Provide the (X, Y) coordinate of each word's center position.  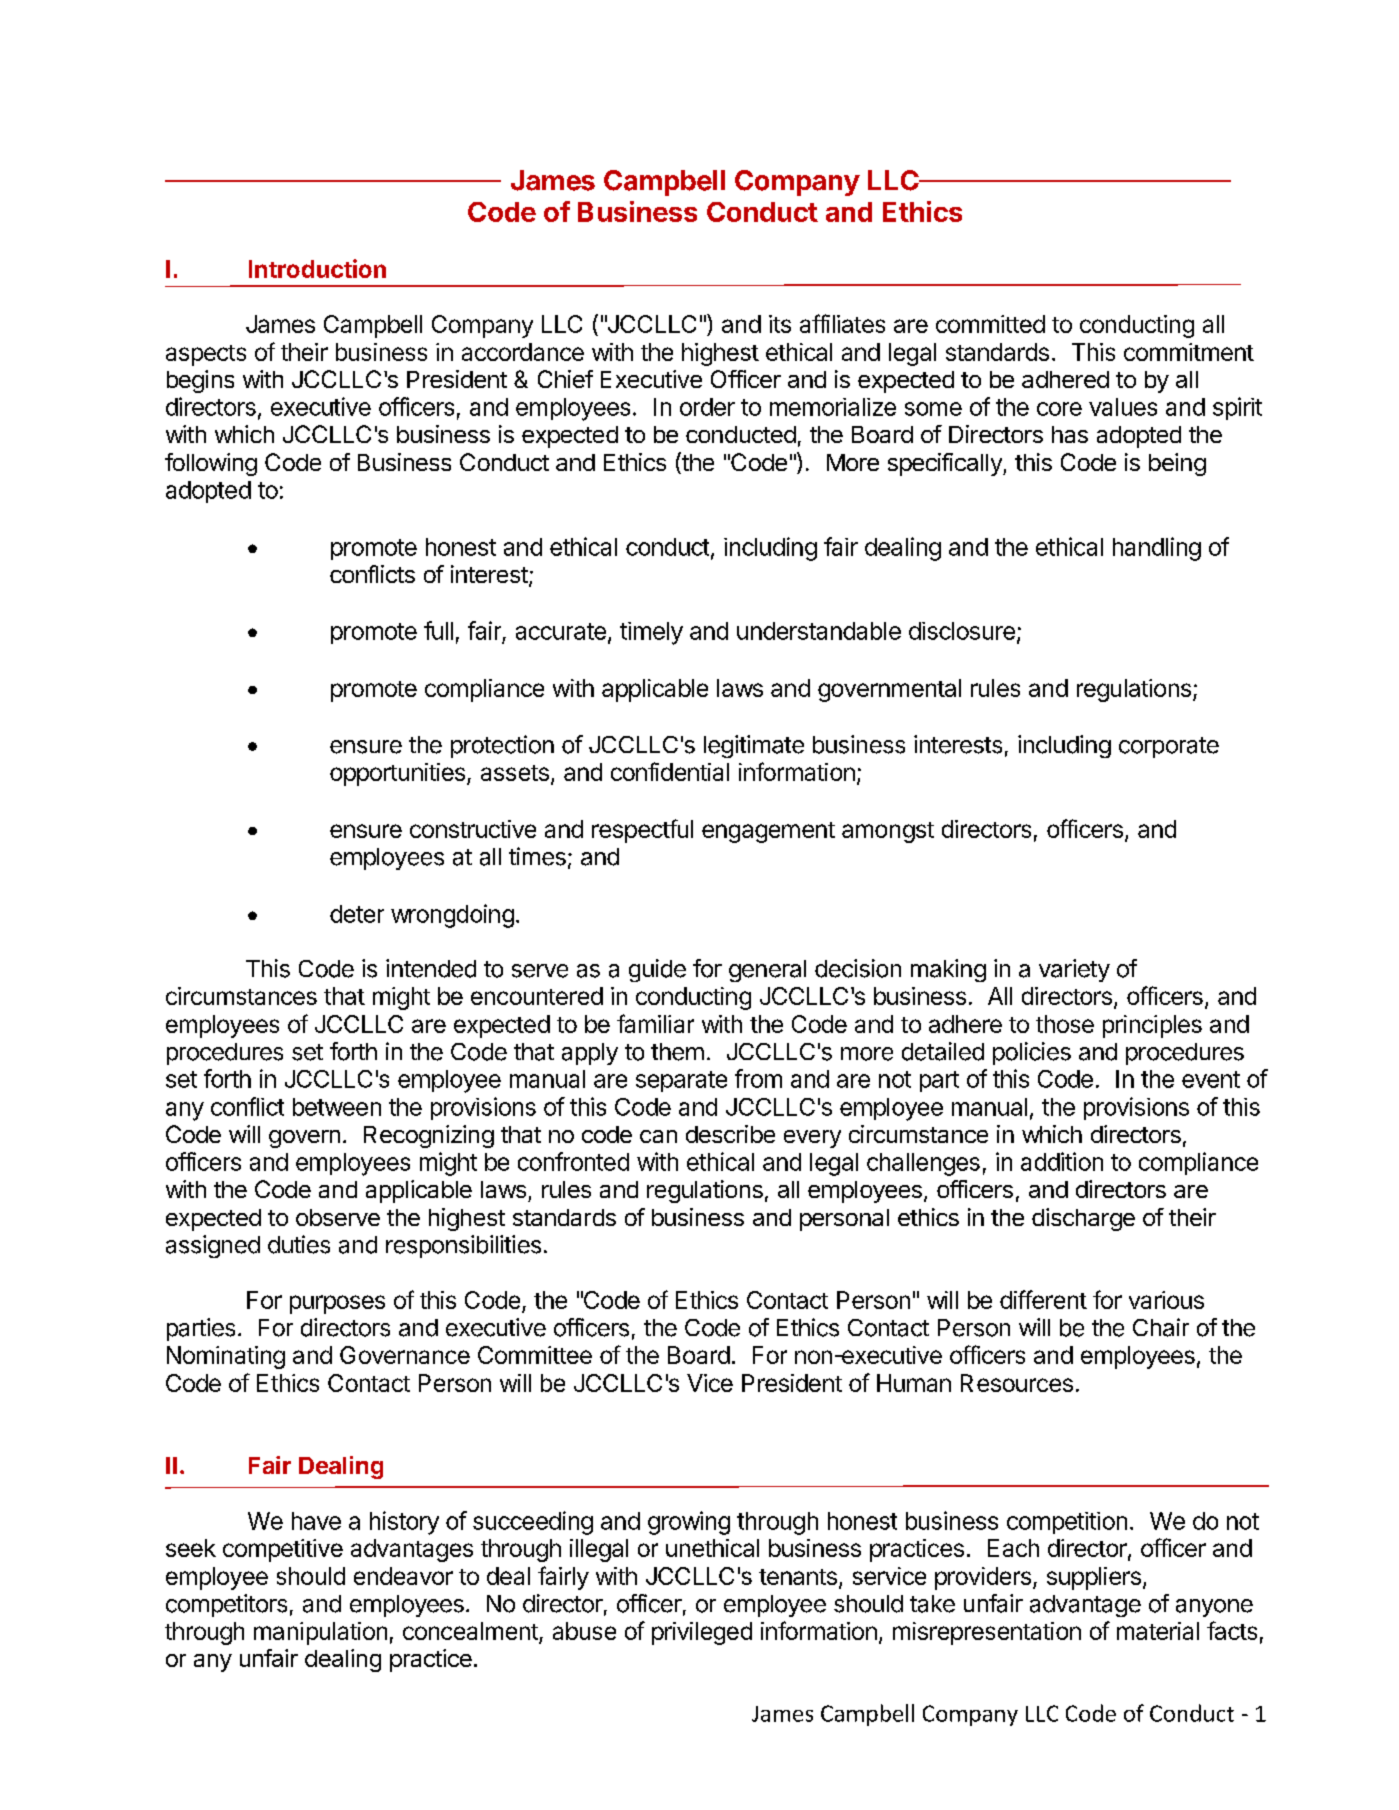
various (1166, 1300)
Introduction (317, 268)
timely (651, 633)
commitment (1189, 352)
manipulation (320, 1633)
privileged (702, 1633)
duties (299, 1244)
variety (1074, 970)
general (767, 971)
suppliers (1094, 1578)
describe (730, 1134)
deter (357, 914)
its (780, 324)
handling (1157, 549)
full (438, 630)
